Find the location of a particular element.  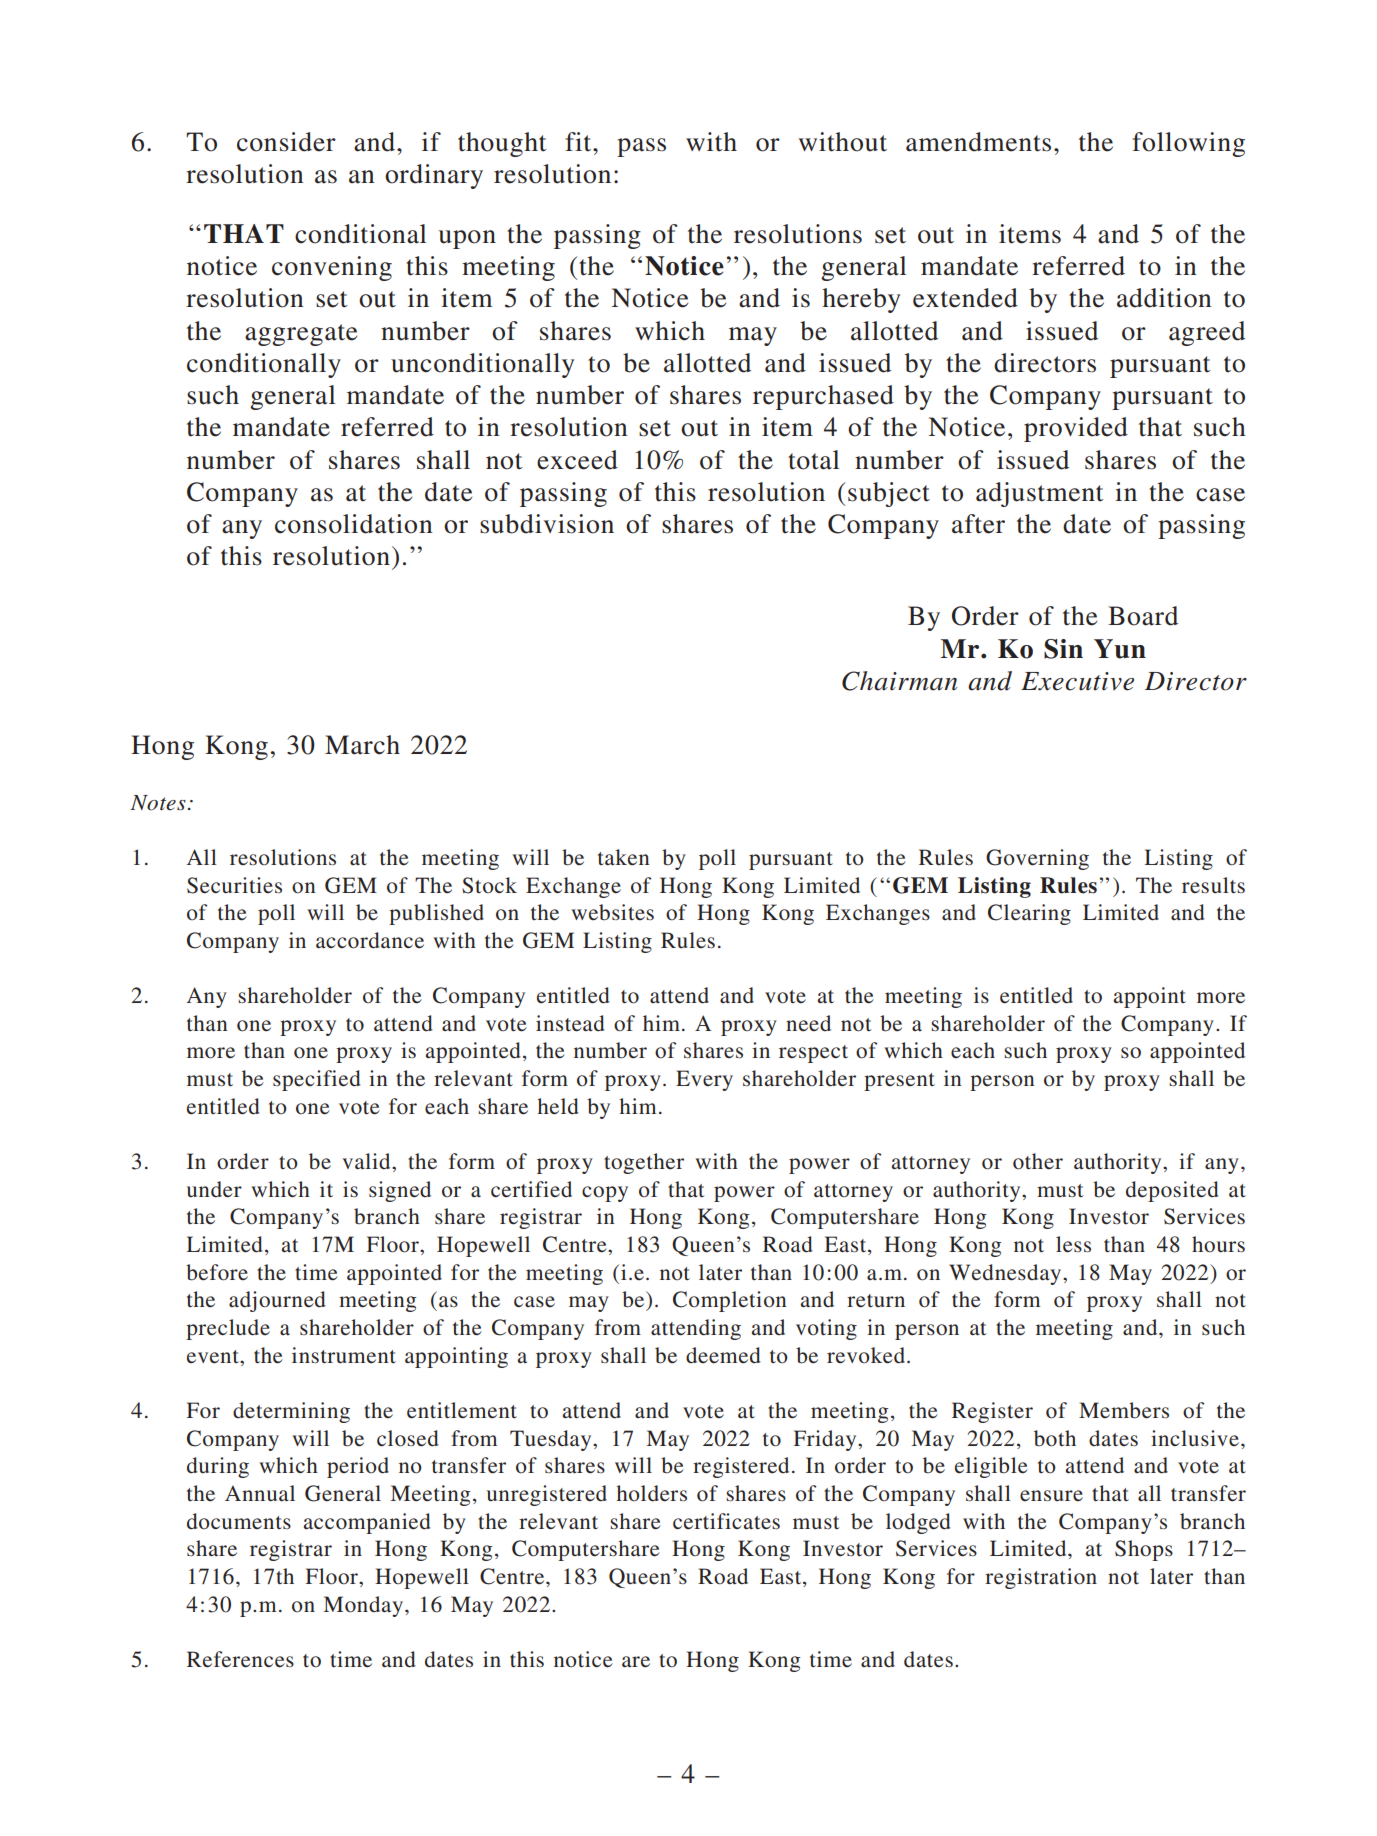

before is located at coordinates (217, 1272).
